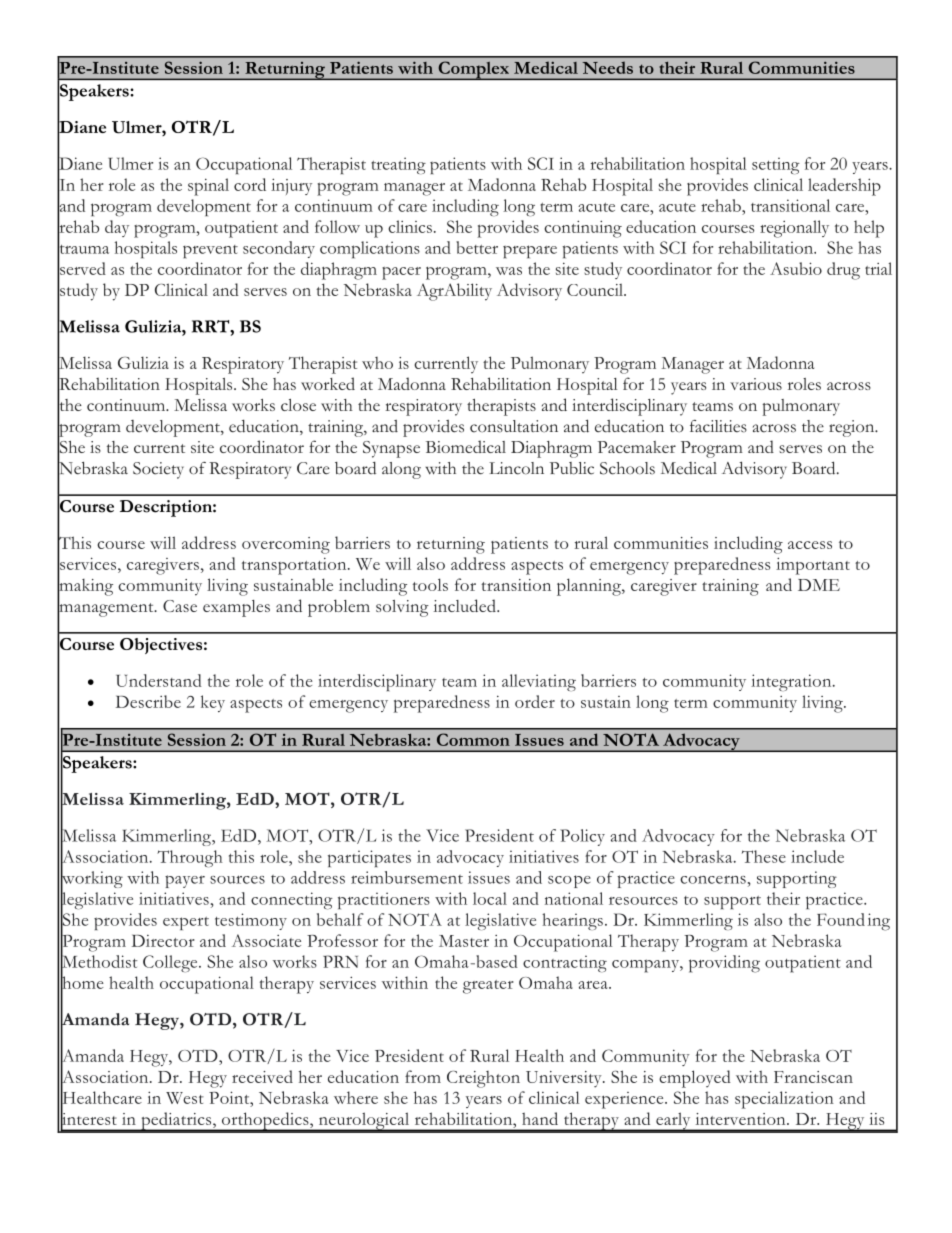 Image resolution: width=952 pixels, height=1233 pixels. What do you see at coordinates (430, 584) in the screenshot?
I see `tools` at bounding box center [430, 584].
